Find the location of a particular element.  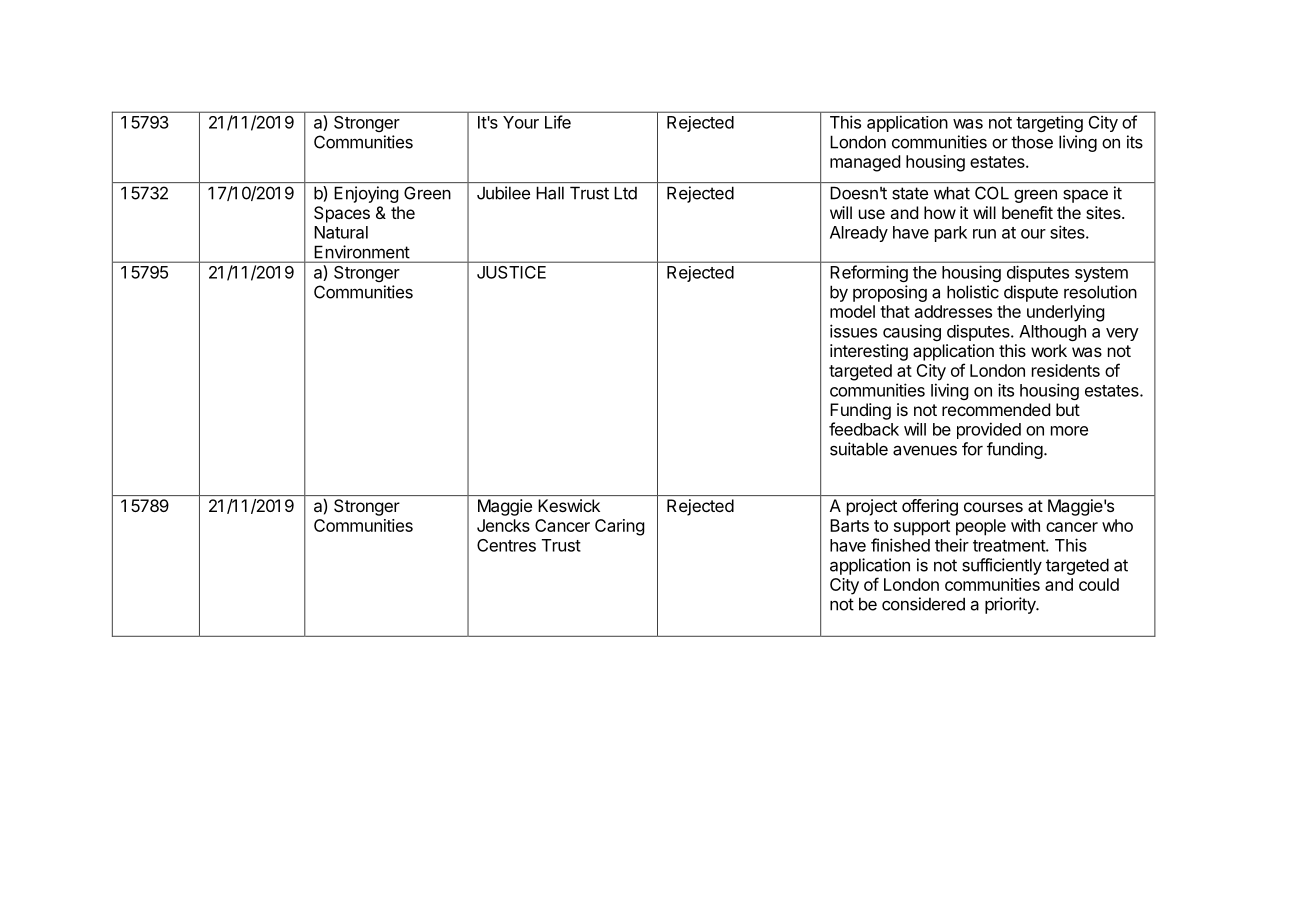

managed is located at coordinates (865, 163).
